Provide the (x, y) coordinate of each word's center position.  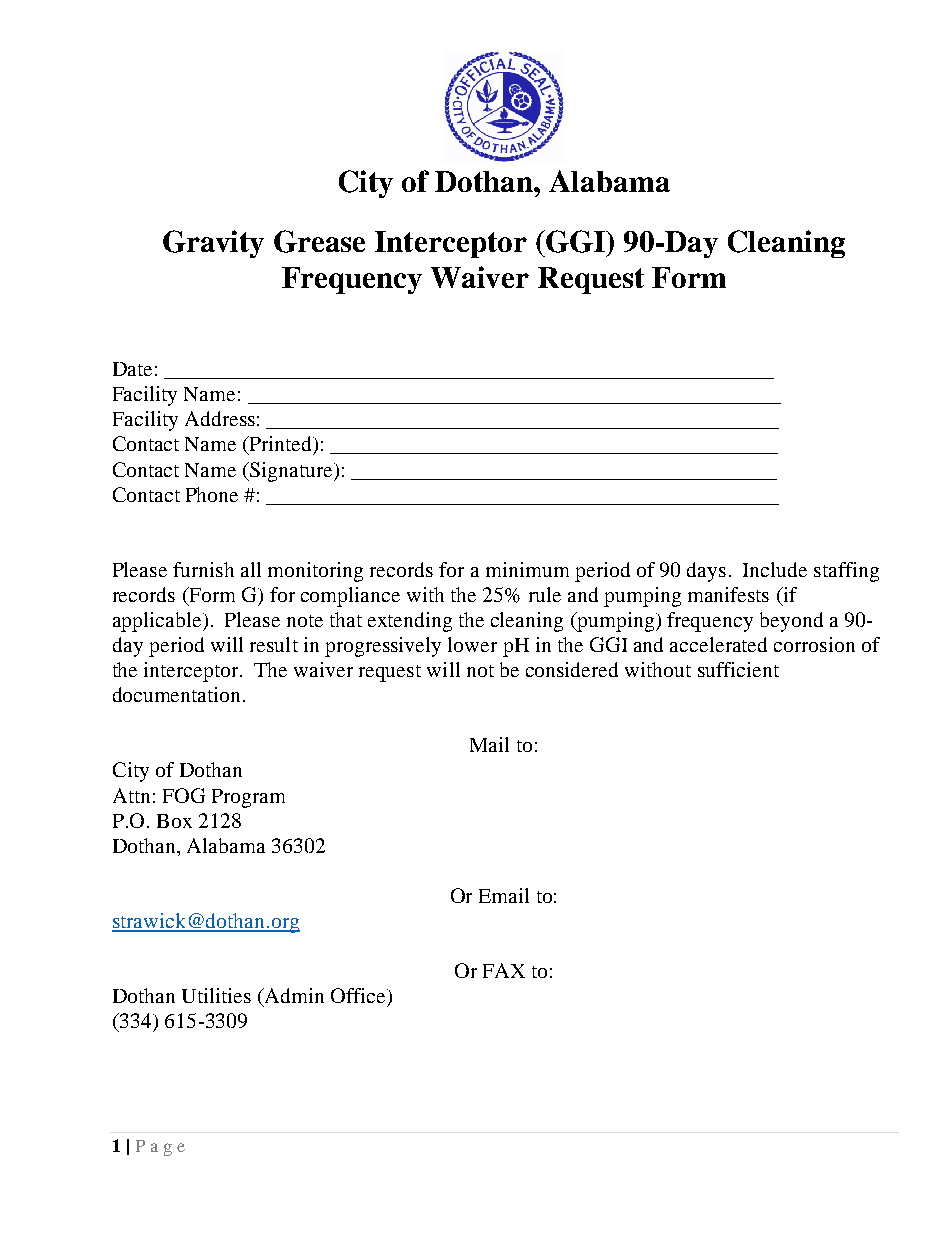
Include (775, 569)
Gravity (213, 244)
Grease (319, 241)
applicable (158, 622)
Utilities (216, 995)
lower (472, 644)
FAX (504, 970)
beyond (791, 622)
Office (359, 995)
